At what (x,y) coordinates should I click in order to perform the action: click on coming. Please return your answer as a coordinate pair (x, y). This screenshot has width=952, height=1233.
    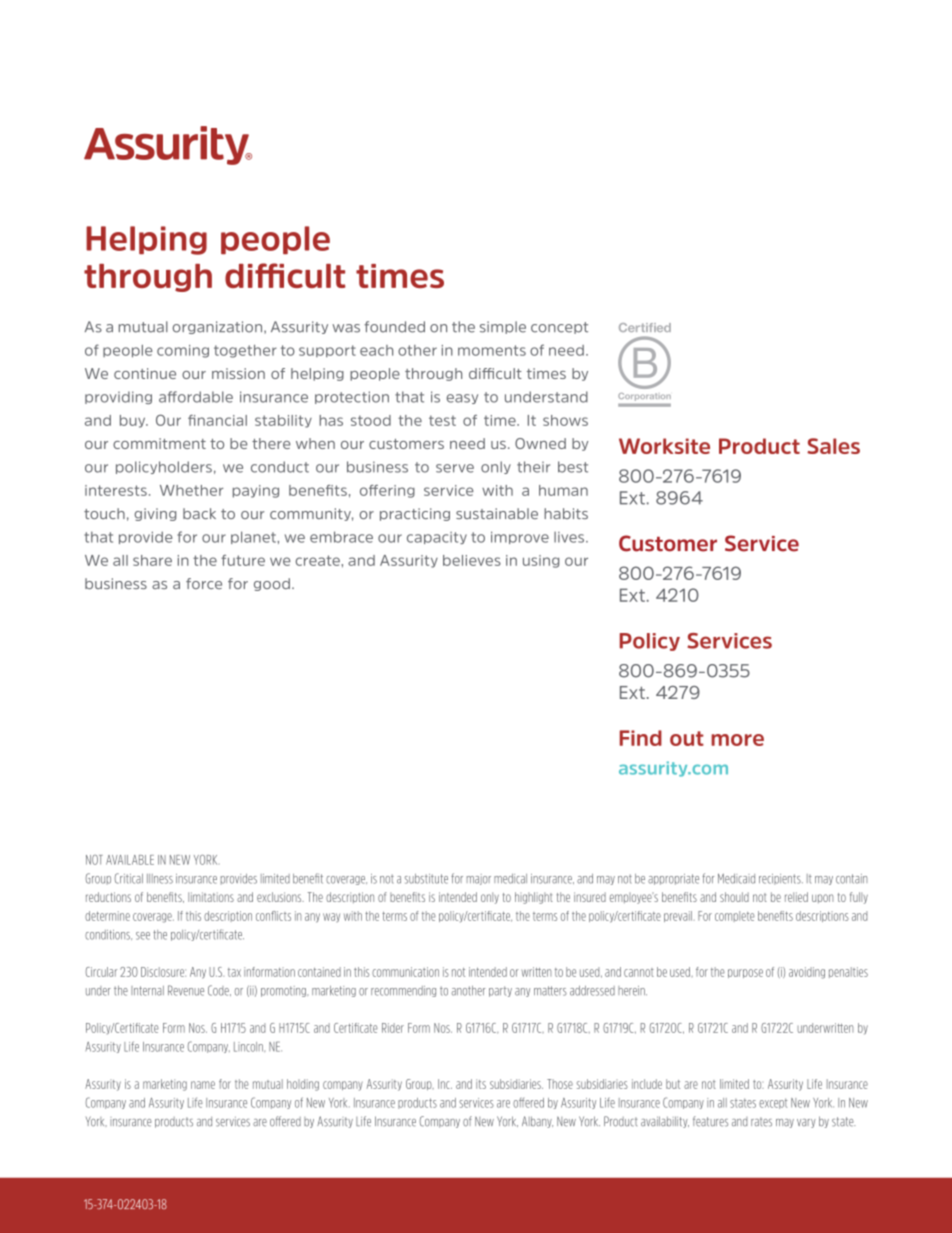
    Looking at the image, I should click on (183, 351).
